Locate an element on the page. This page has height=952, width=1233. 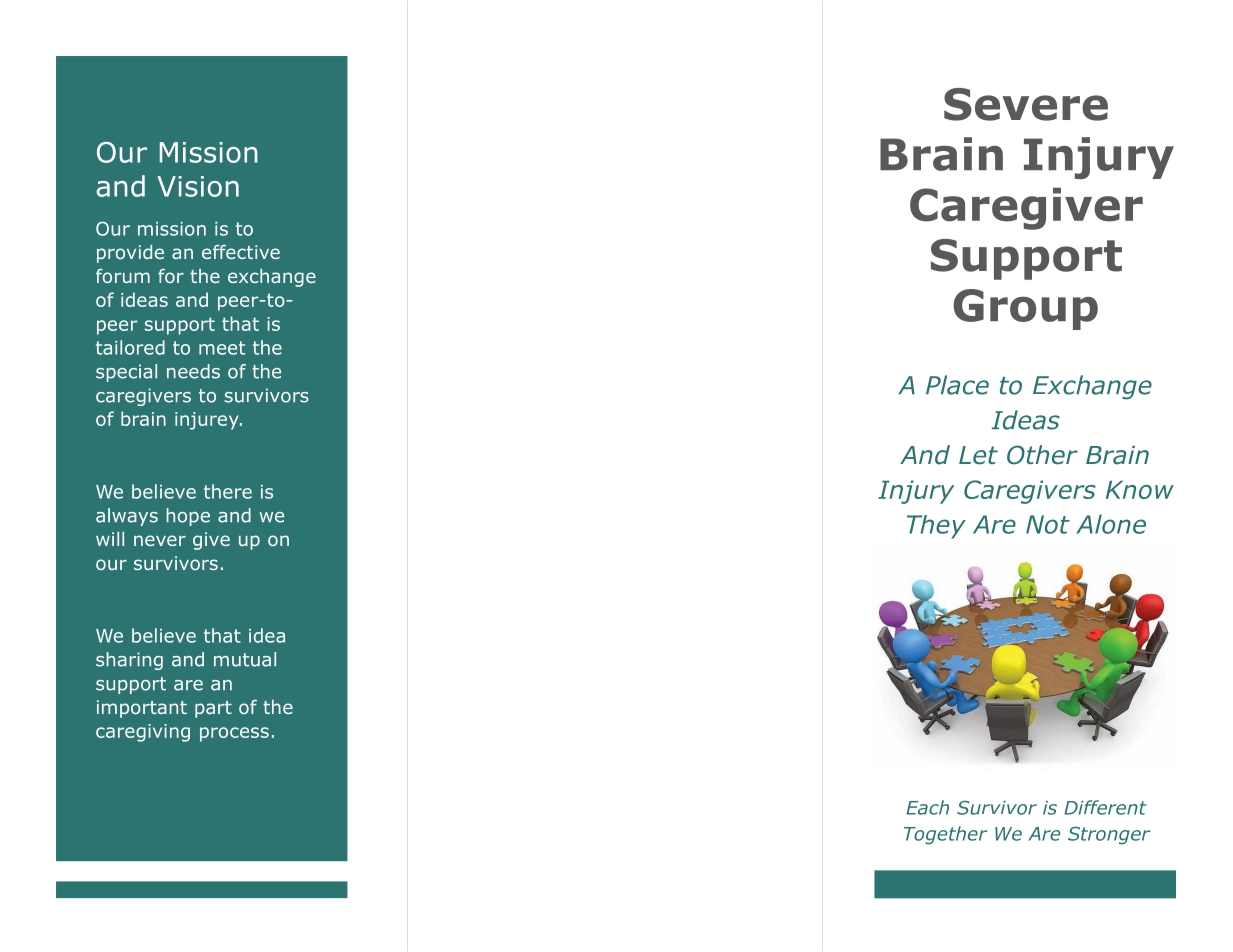
Other is located at coordinates (1042, 455).
